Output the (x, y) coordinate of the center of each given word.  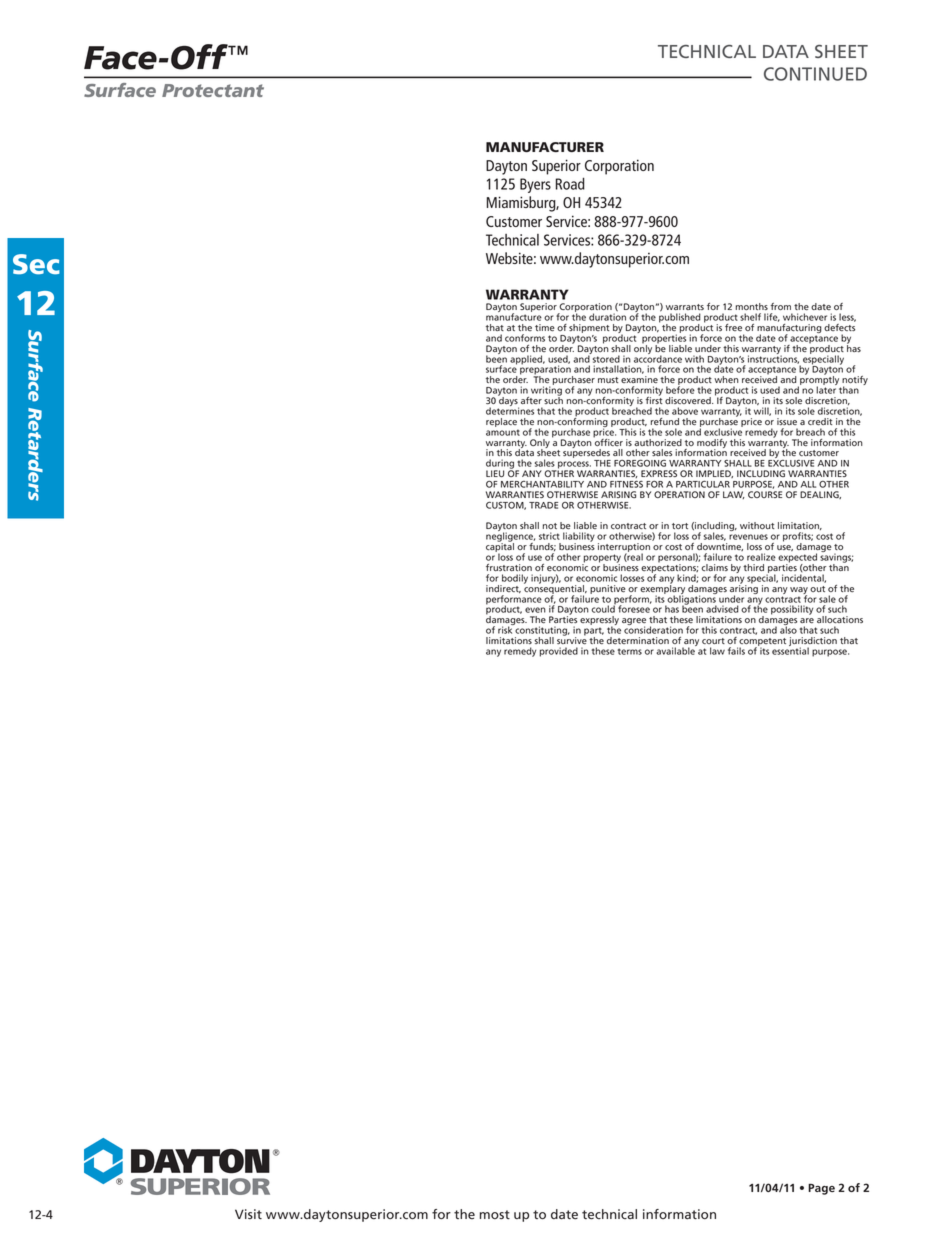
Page (821, 1189)
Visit (248, 1214)
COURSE (765, 494)
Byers (535, 185)
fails (736, 651)
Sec (36, 264)
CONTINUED (815, 74)
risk (506, 629)
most (495, 1215)
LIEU (495, 473)
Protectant (213, 90)
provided (558, 652)
